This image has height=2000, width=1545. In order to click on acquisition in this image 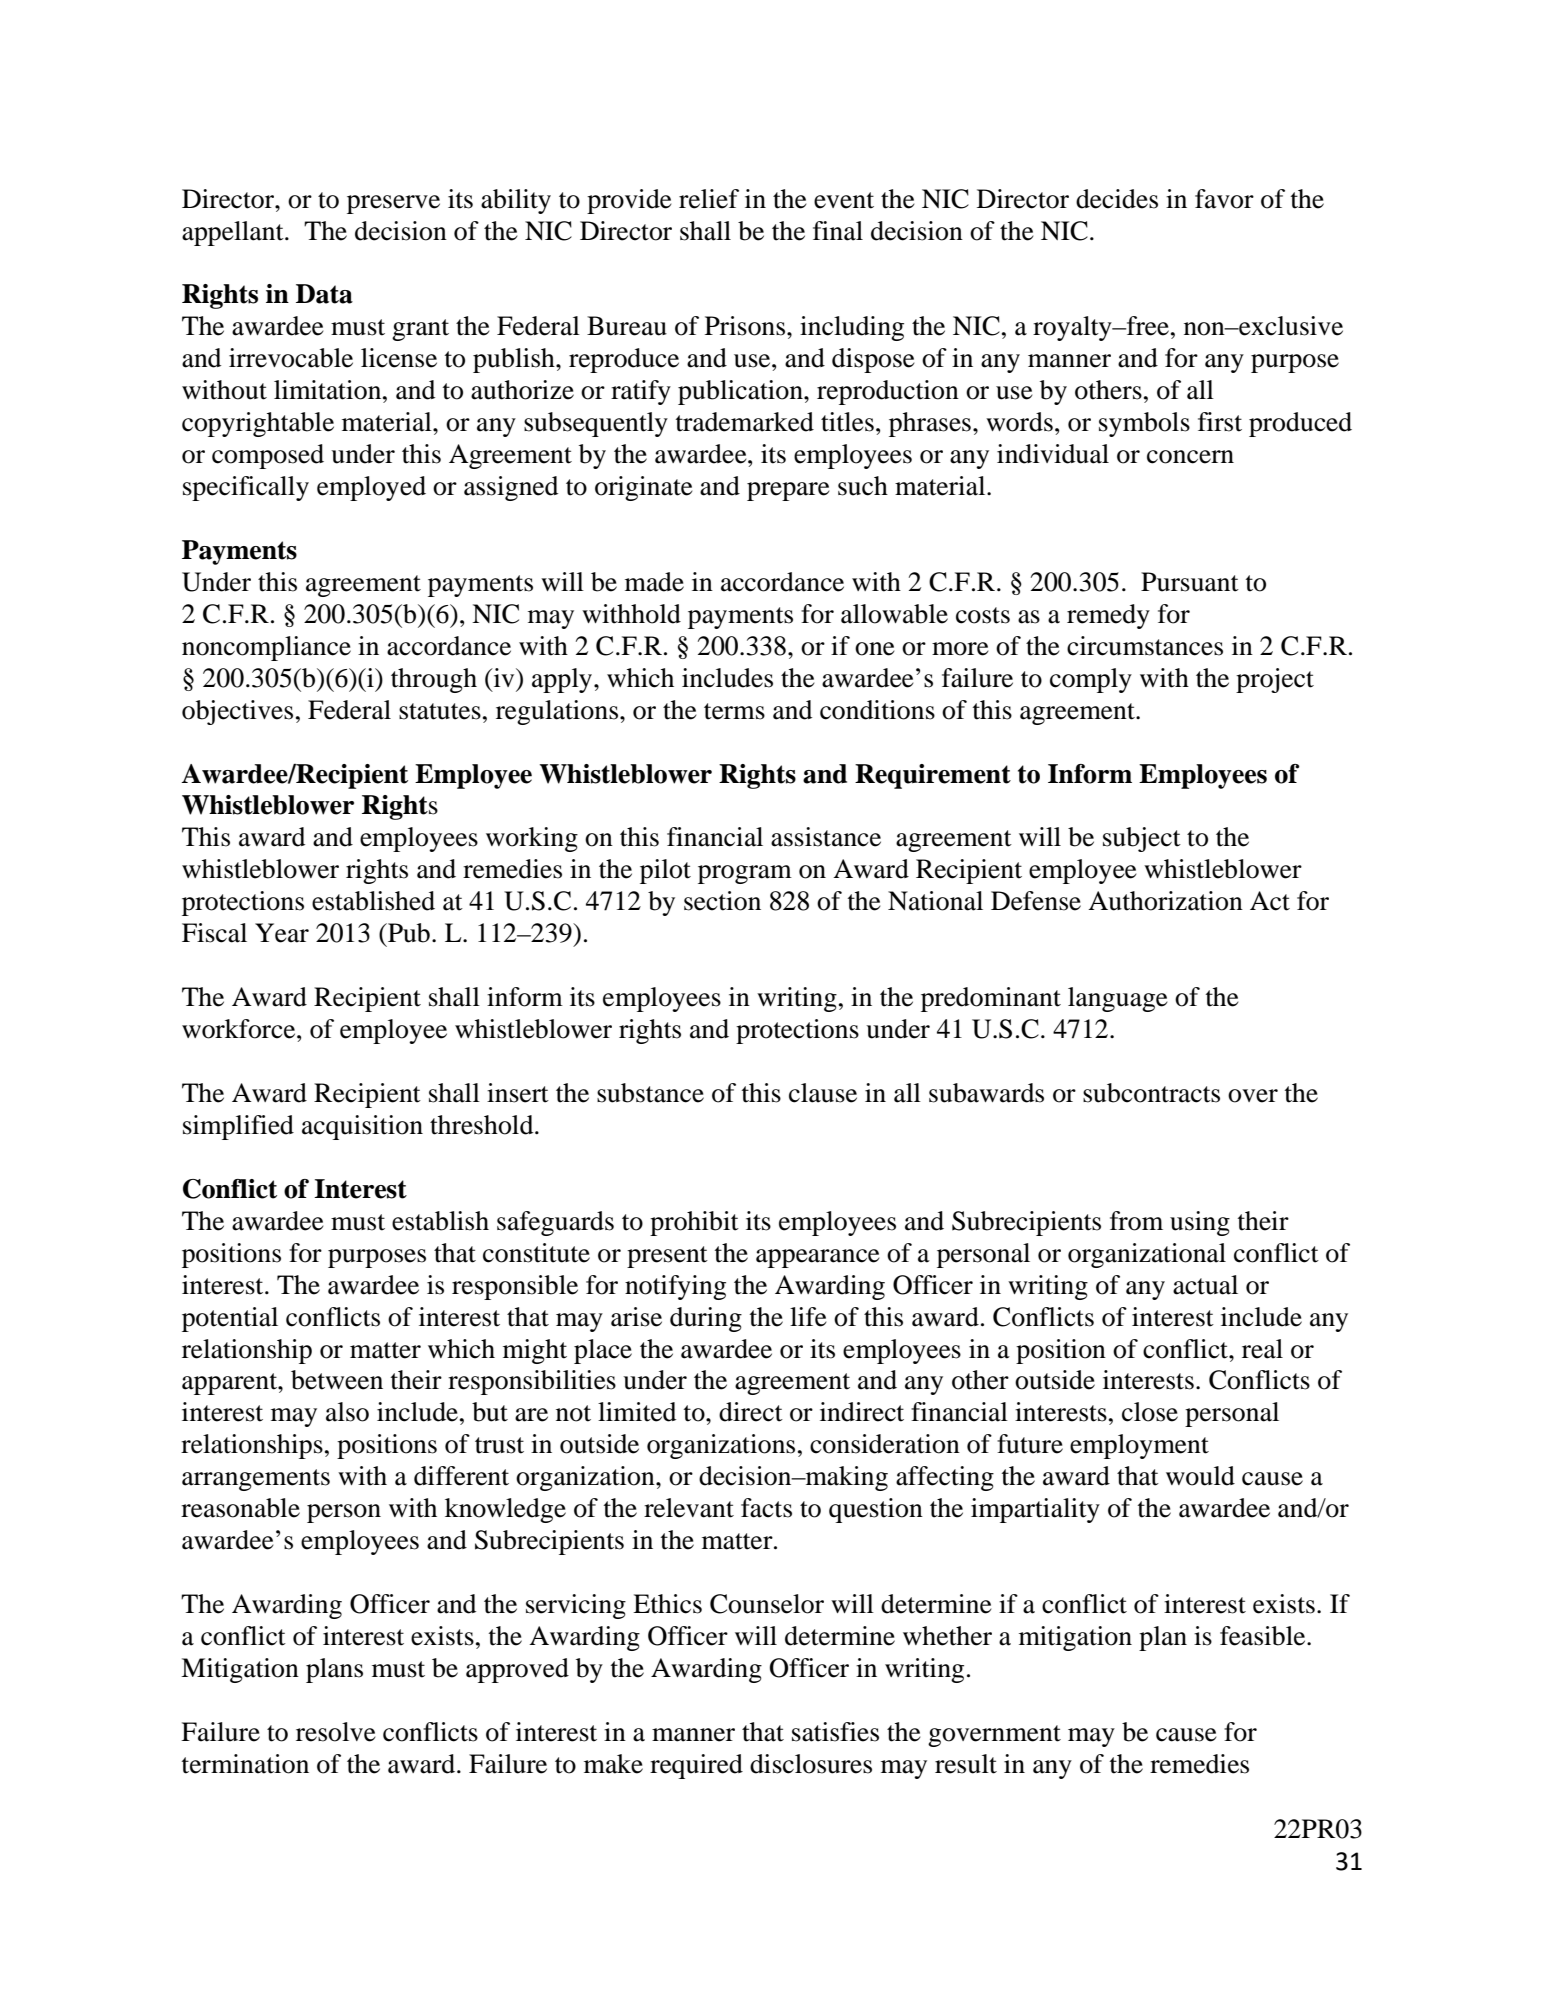, I will do `click(362, 1127)`.
